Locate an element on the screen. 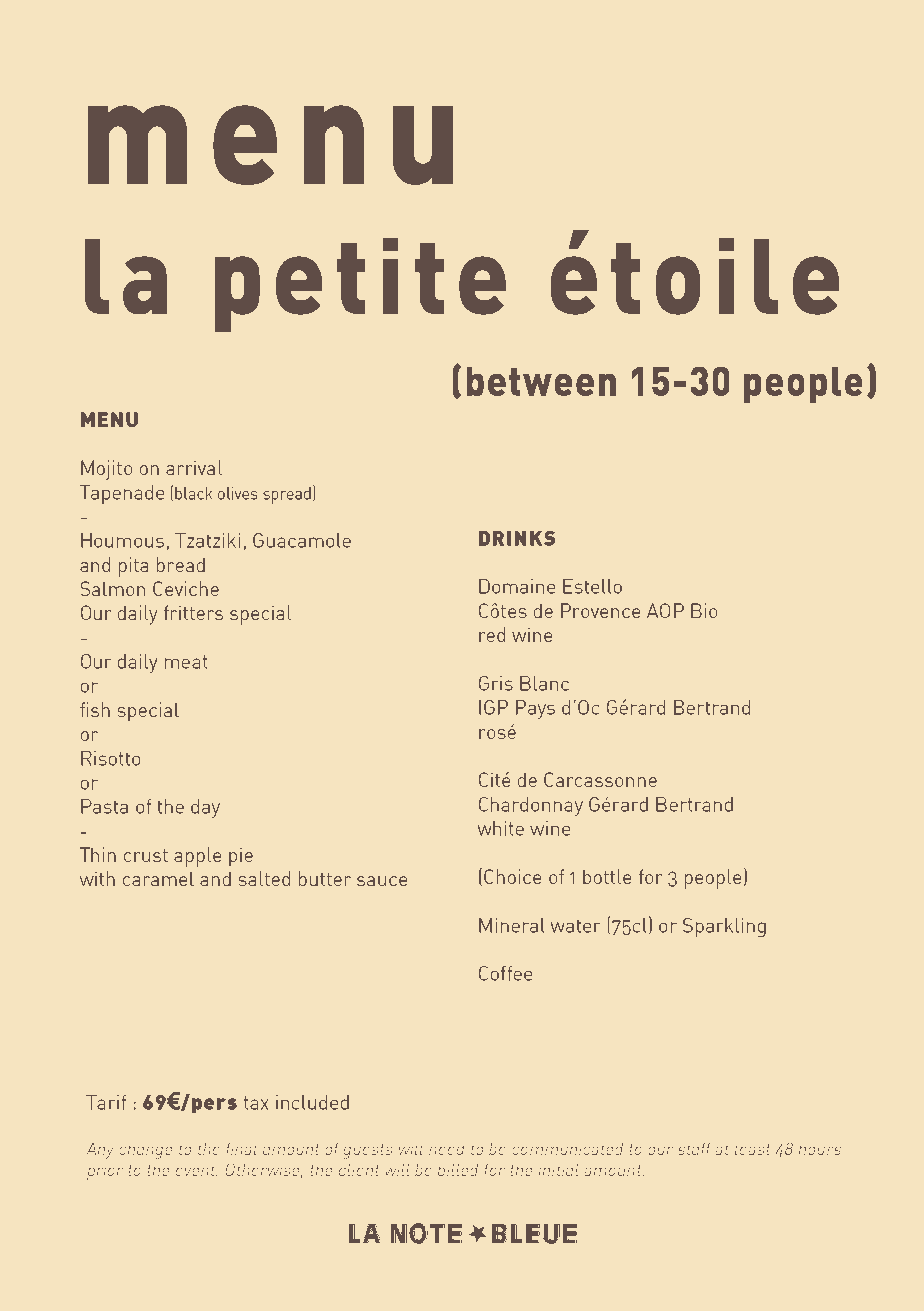 The image size is (924, 1311). Blanc is located at coordinates (544, 683).
